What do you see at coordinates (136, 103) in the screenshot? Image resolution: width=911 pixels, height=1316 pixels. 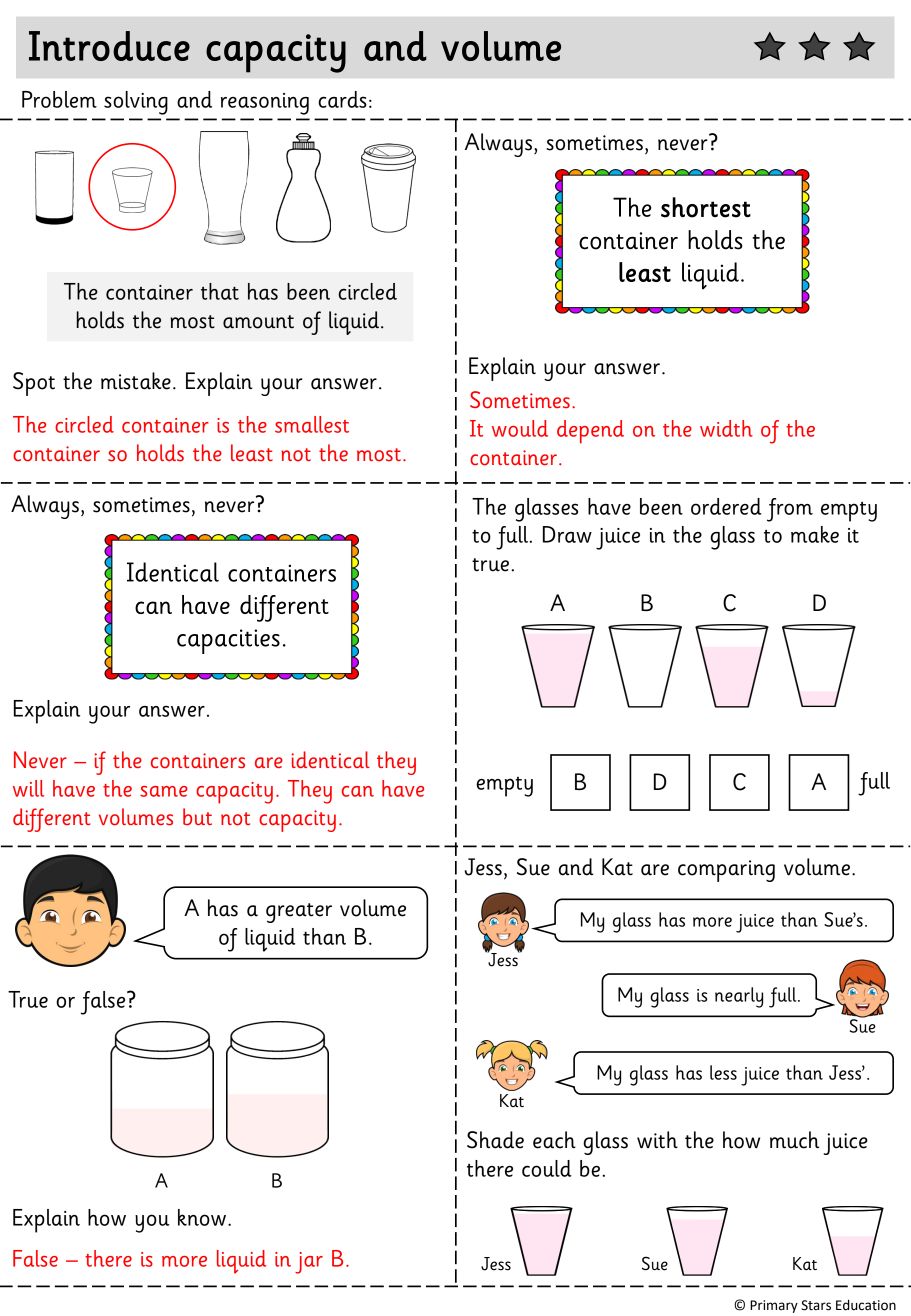 I see `solving` at bounding box center [136, 103].
